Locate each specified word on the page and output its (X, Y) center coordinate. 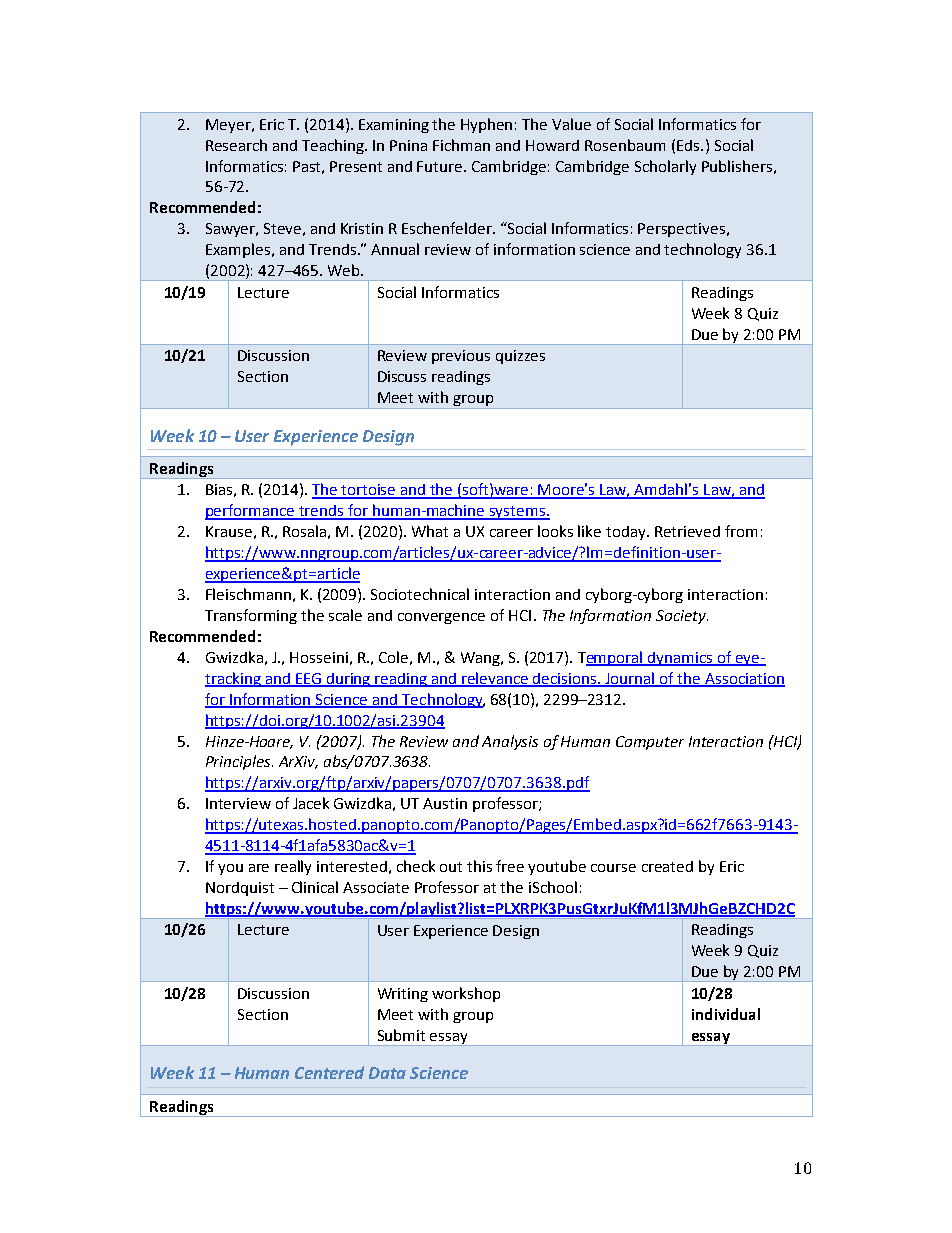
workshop (466, 994)
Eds (689, 145)
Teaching (334, 146)
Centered (329, 1072)
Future (441, 166)
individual (726, 1014)
